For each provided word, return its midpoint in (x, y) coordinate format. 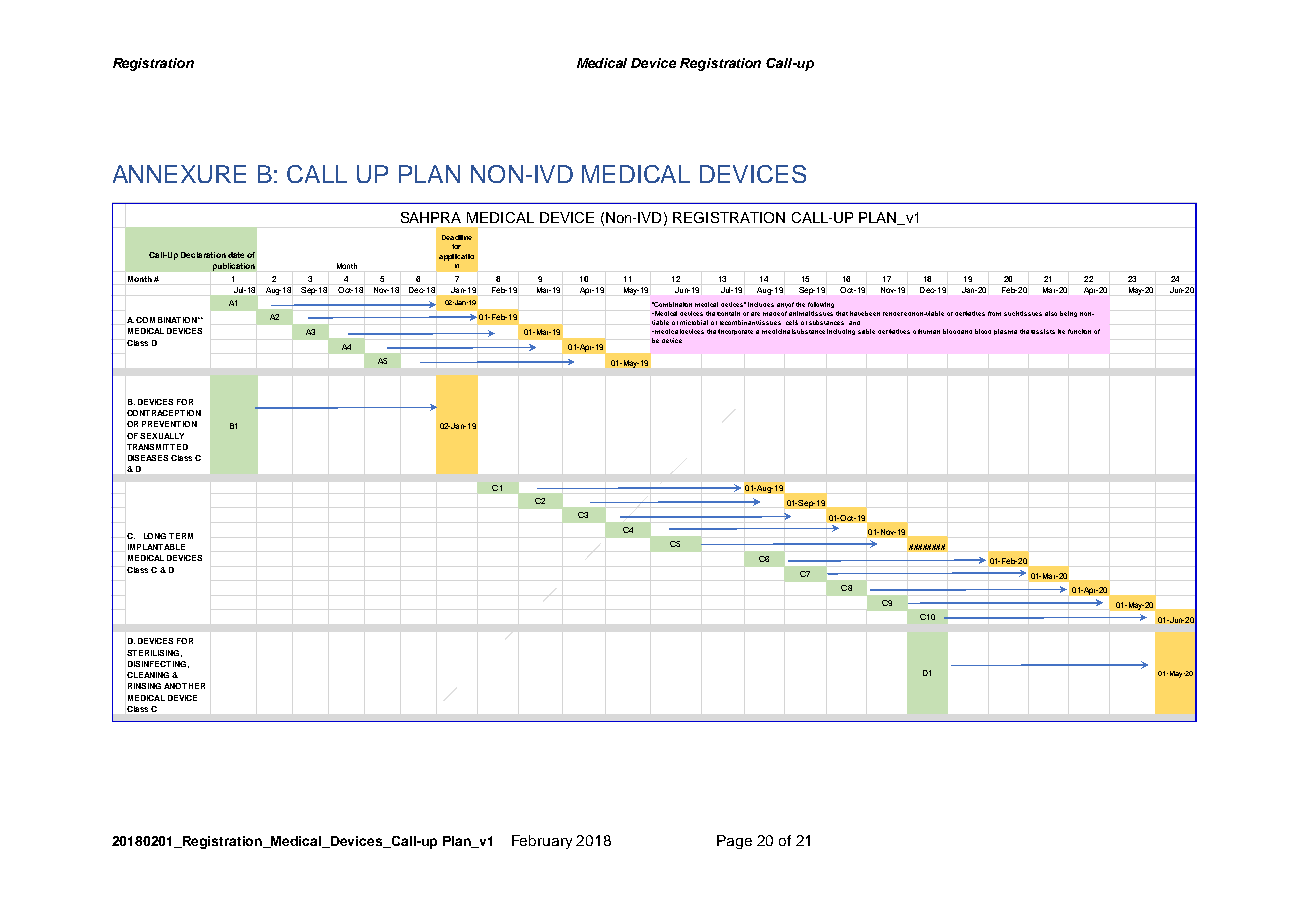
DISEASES (148, 458)
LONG (155, 536)
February (542, 842)
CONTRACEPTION (164, 413)
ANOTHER (184, 686)
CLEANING (148, 675)
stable (866, 331)
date (236, 255)
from (994, 313)
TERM (181, 536)
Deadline (457, 237)
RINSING (144, 686)
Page (734, 842)
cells (792, 322)
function (1079, 331)
